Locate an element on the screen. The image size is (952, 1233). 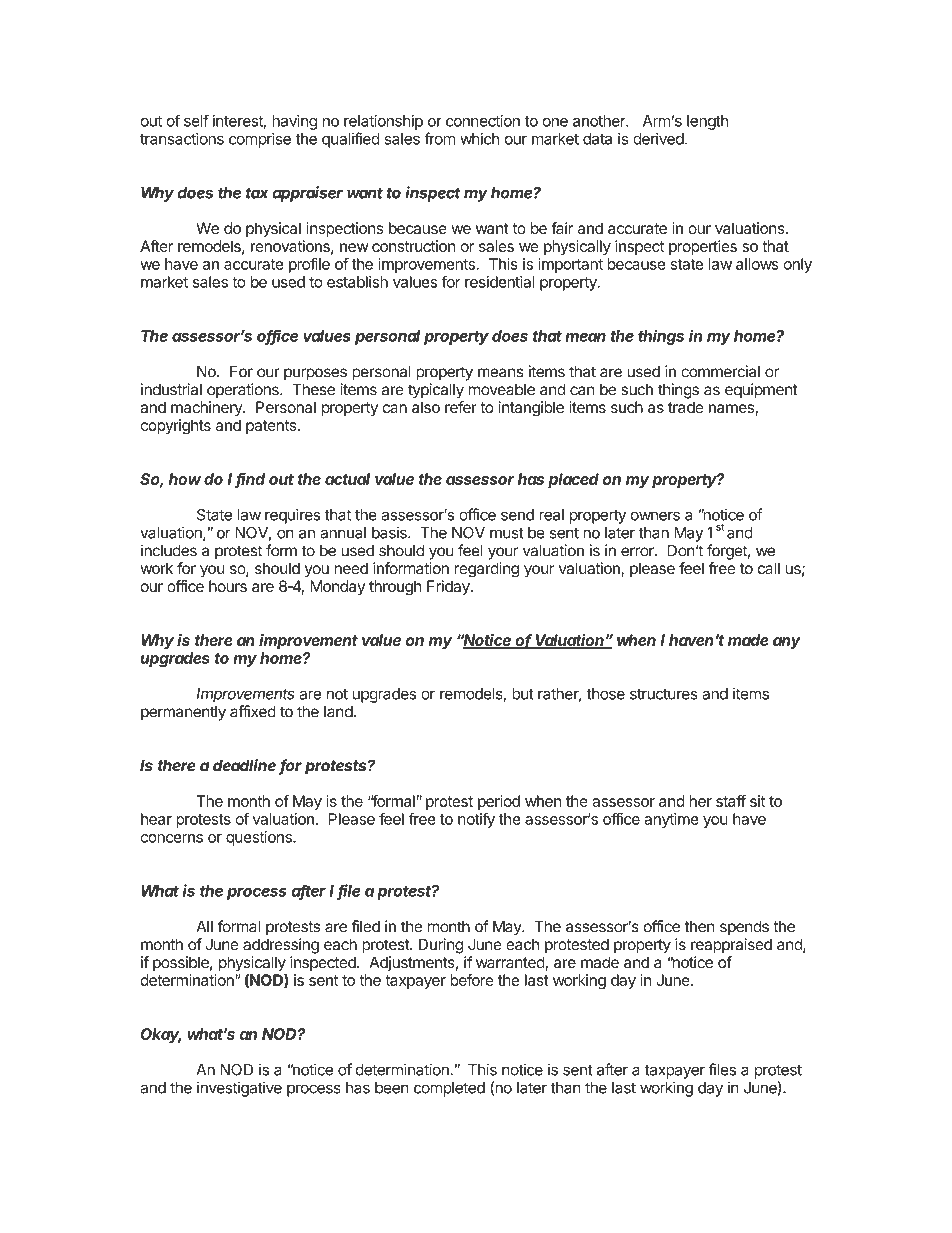
length is located at coordinates (707, 122).
